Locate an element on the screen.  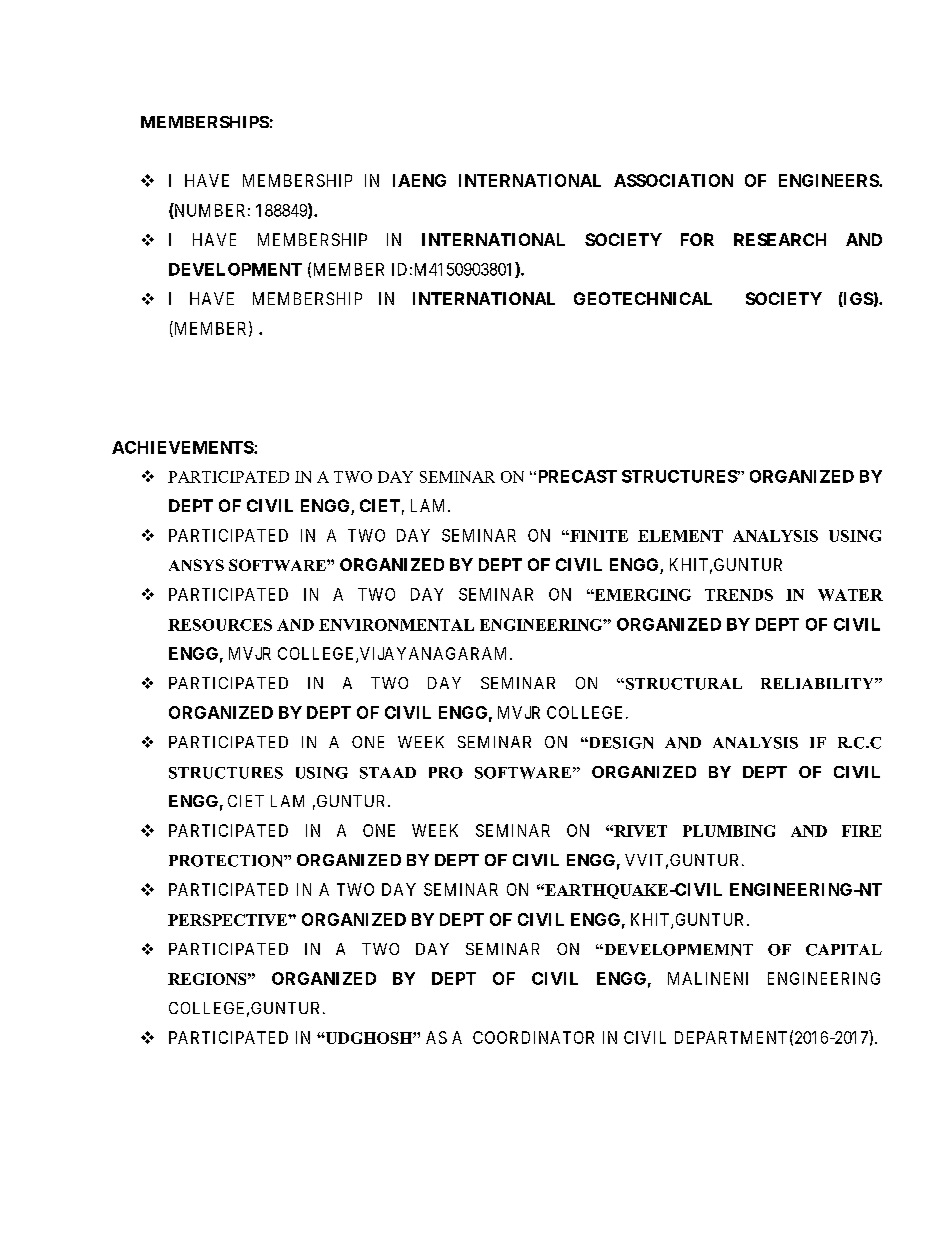
DEVELOPMENT is located at coordinates (235, 269).
